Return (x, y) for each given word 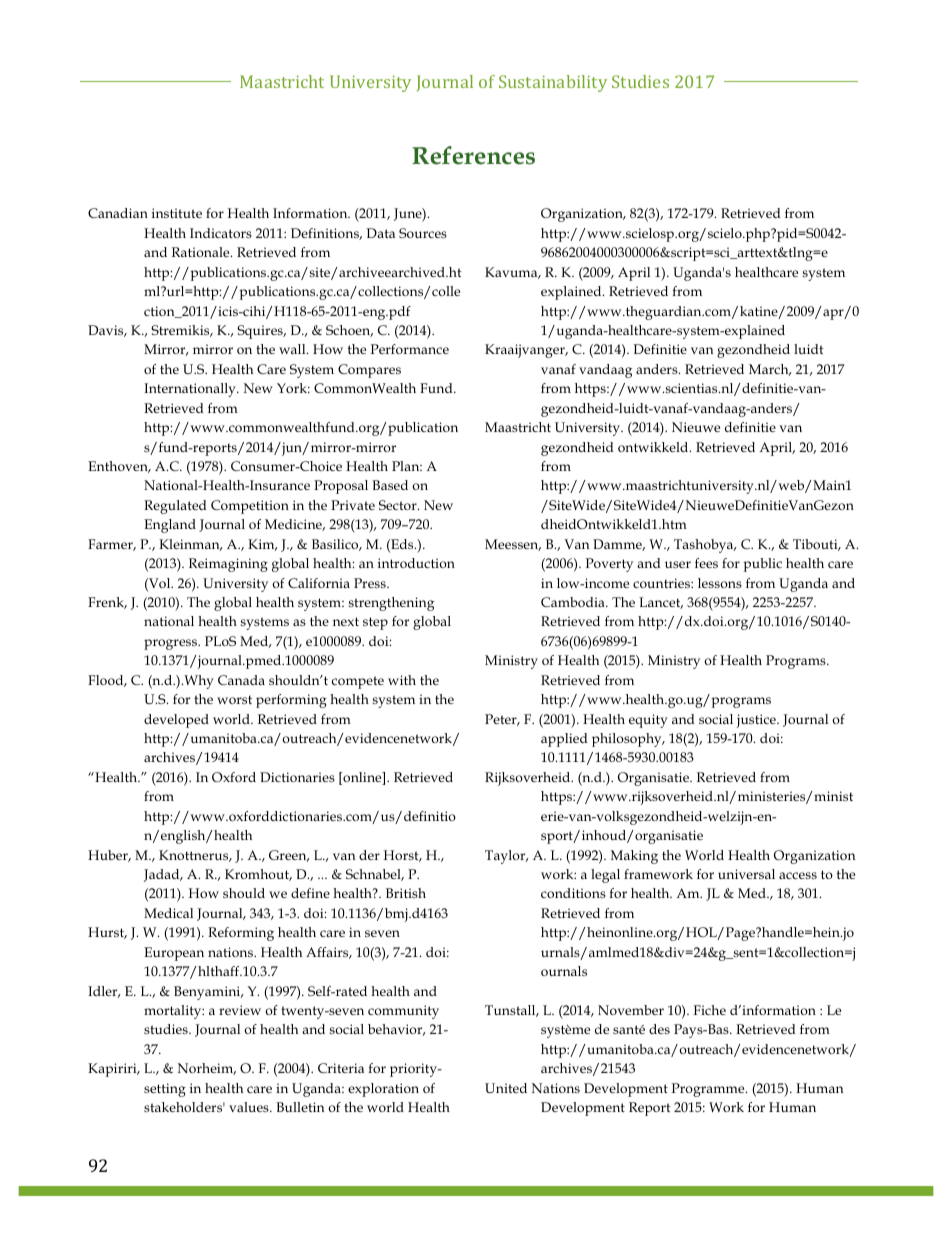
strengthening (391, 604)
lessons (720, 583)
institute (177, 213)
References (473, 155)
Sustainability (553, 83)
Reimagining (228, 565)
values (250, 1107)
